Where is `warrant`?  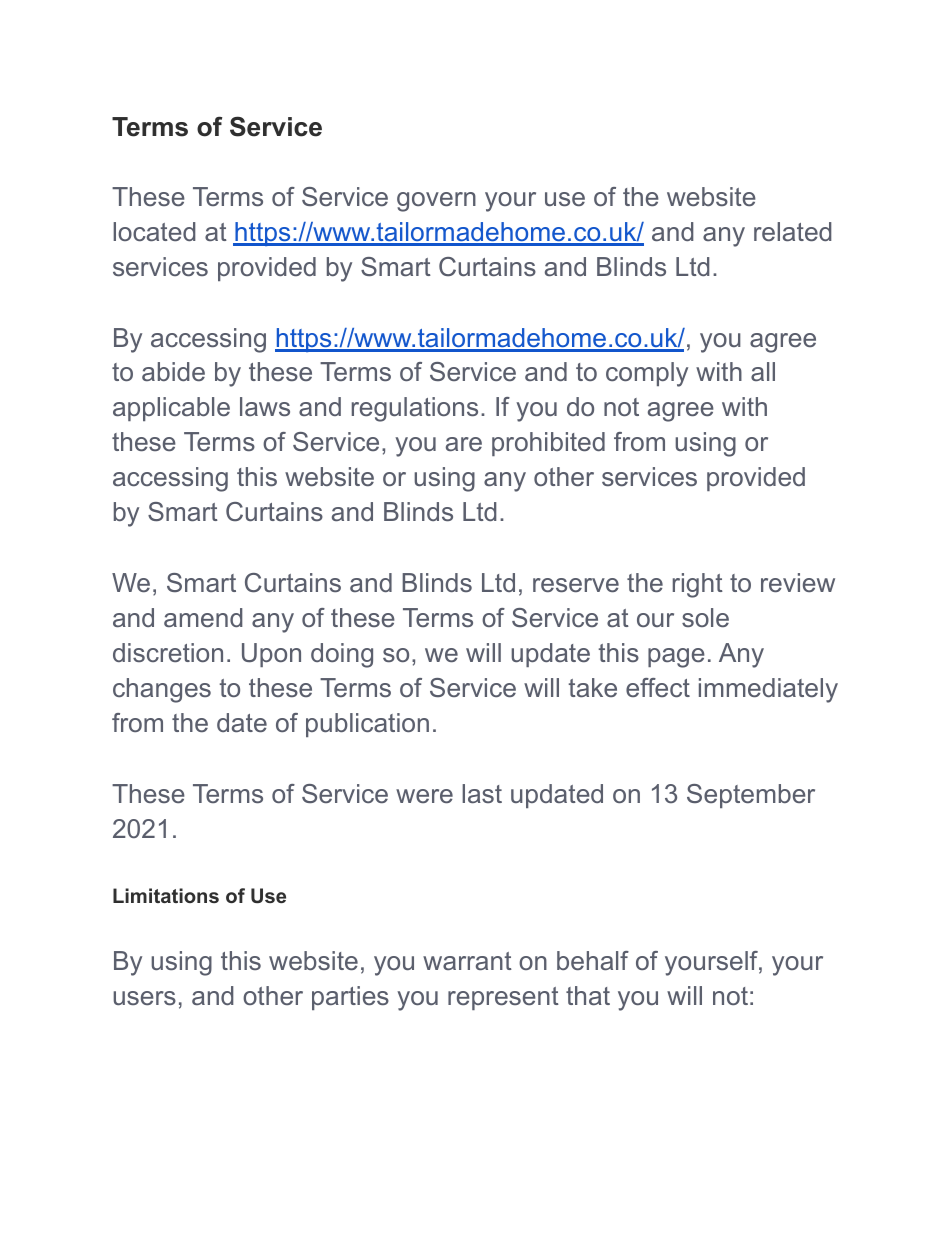 warrant is located at coordinates (467, 961).
